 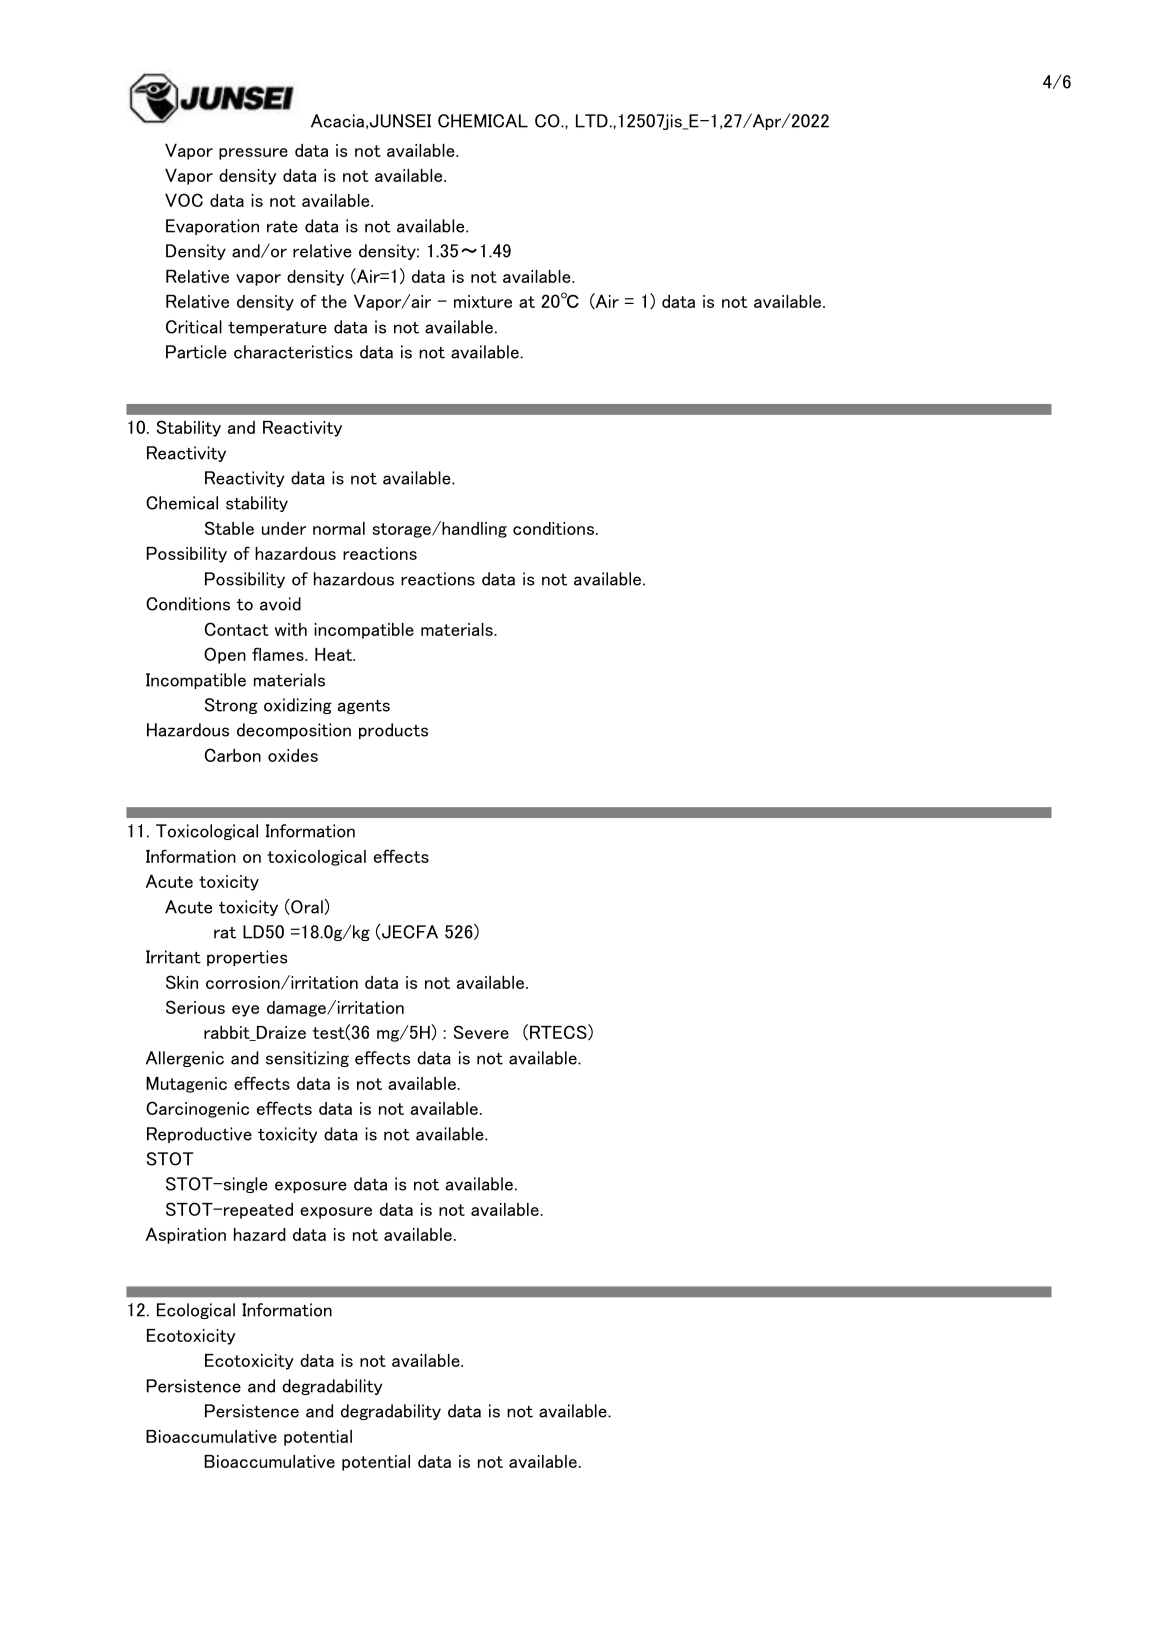 I want to click on Severe, so click(x=481, y=1032).
